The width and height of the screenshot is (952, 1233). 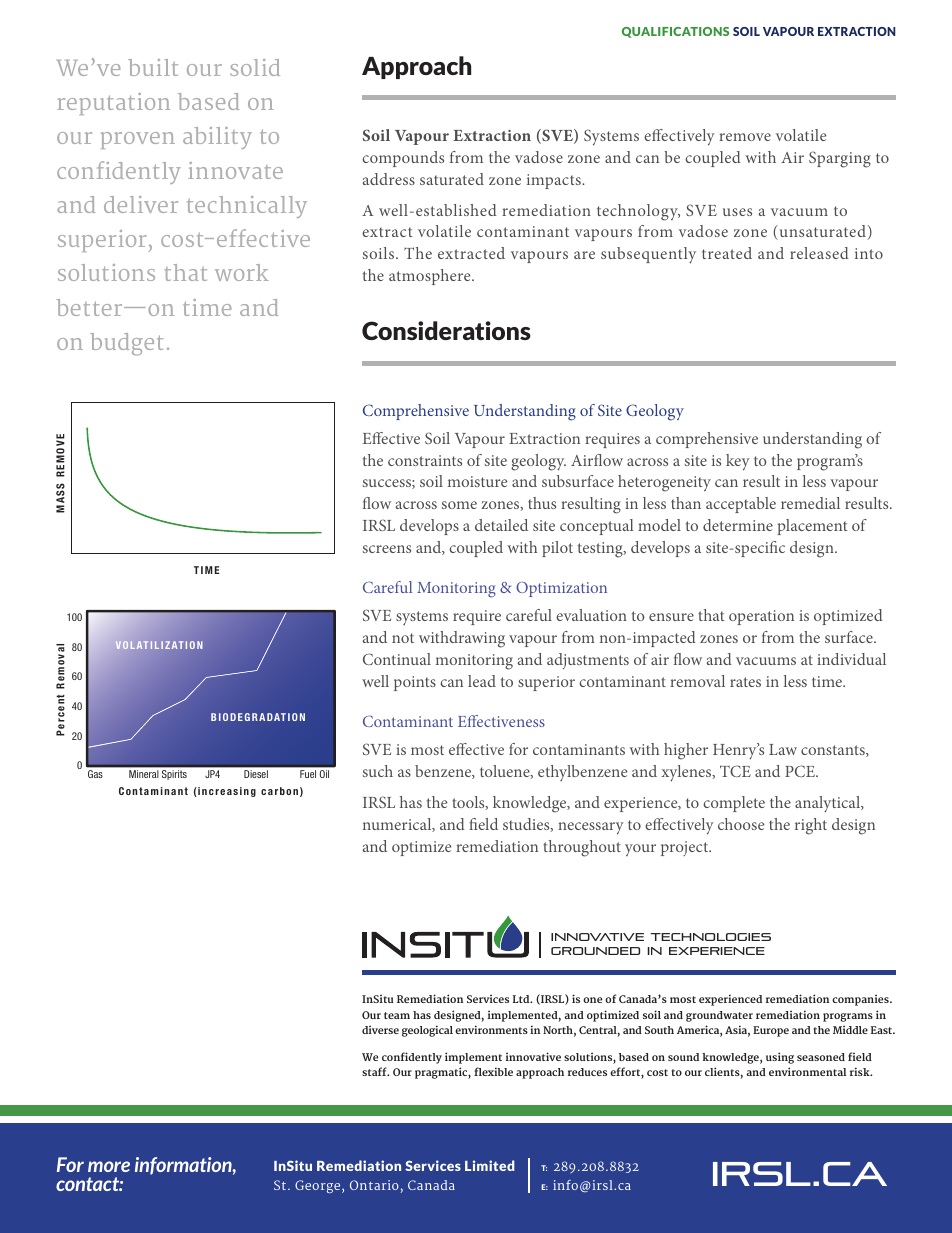 What do you see at coordinates (403, 159) in the screenshot?
I see `compounds` at bounding box center [403, 159].
